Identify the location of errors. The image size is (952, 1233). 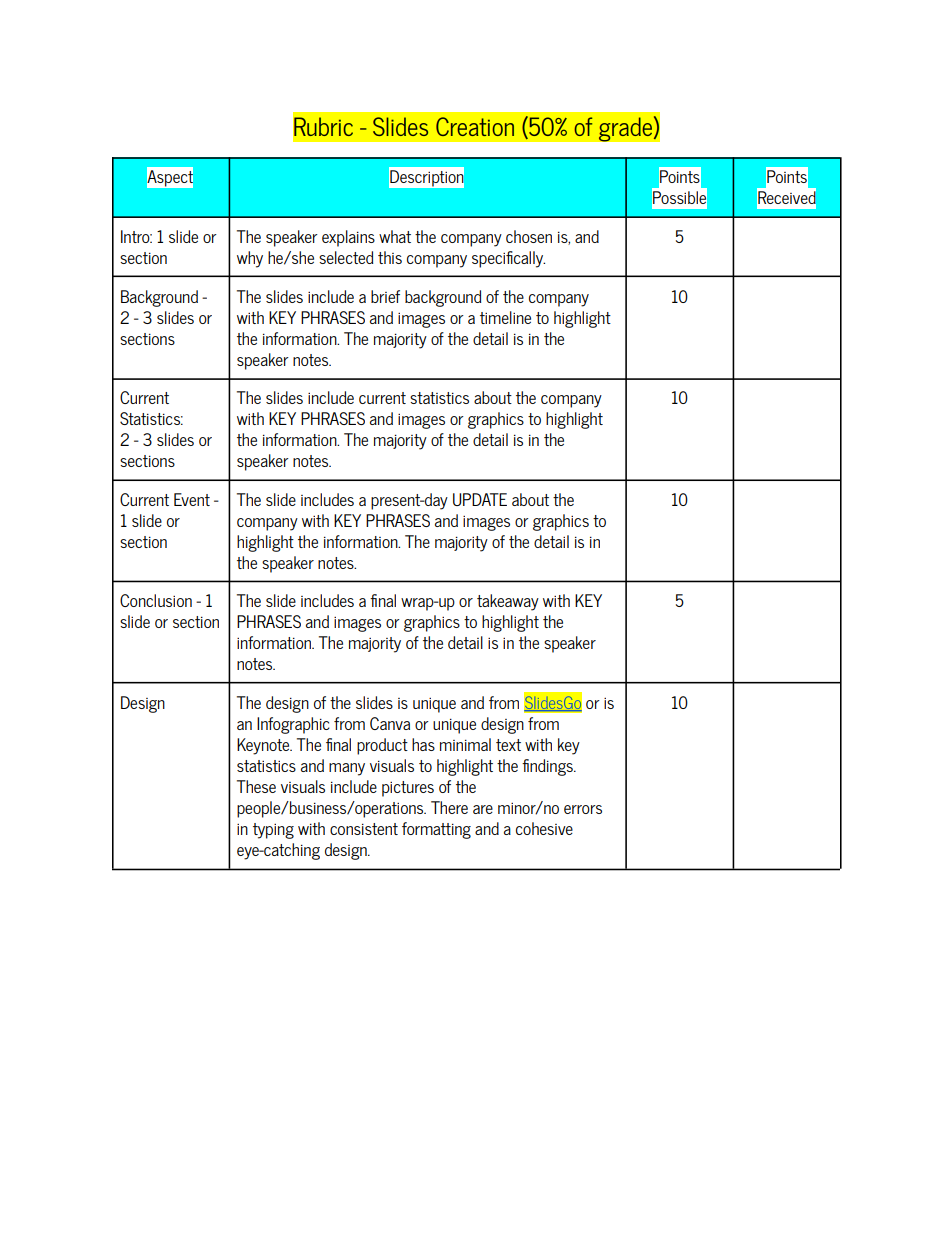
(583, 809).
